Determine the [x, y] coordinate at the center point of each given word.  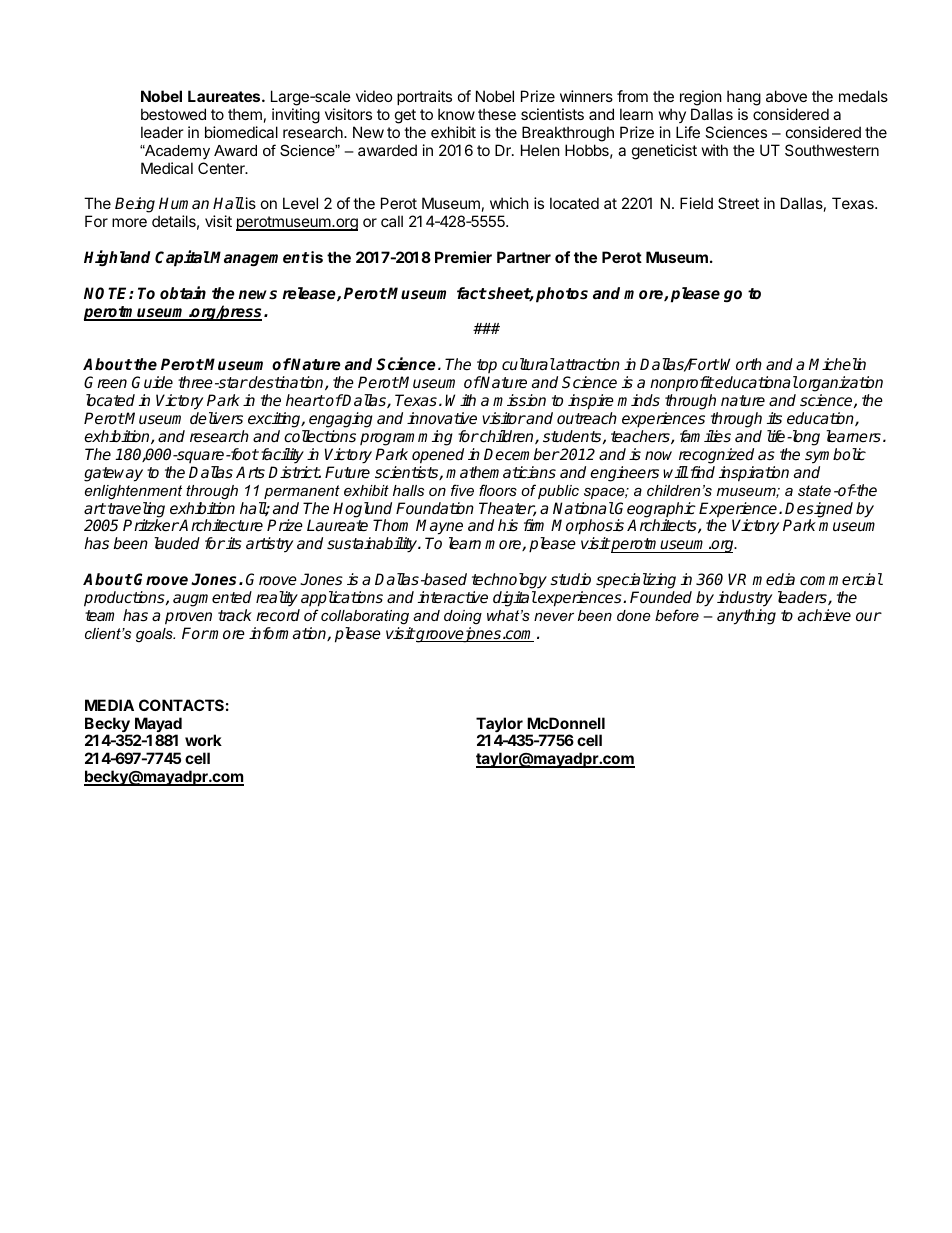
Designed [819, 511]
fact [472, 293]
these [497, 114]
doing [463, 617]
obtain [183, 292]
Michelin [837, 364]
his [508, 525]
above [786, 96]
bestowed [173, 114]
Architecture [220, 525]
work [203, 740]
